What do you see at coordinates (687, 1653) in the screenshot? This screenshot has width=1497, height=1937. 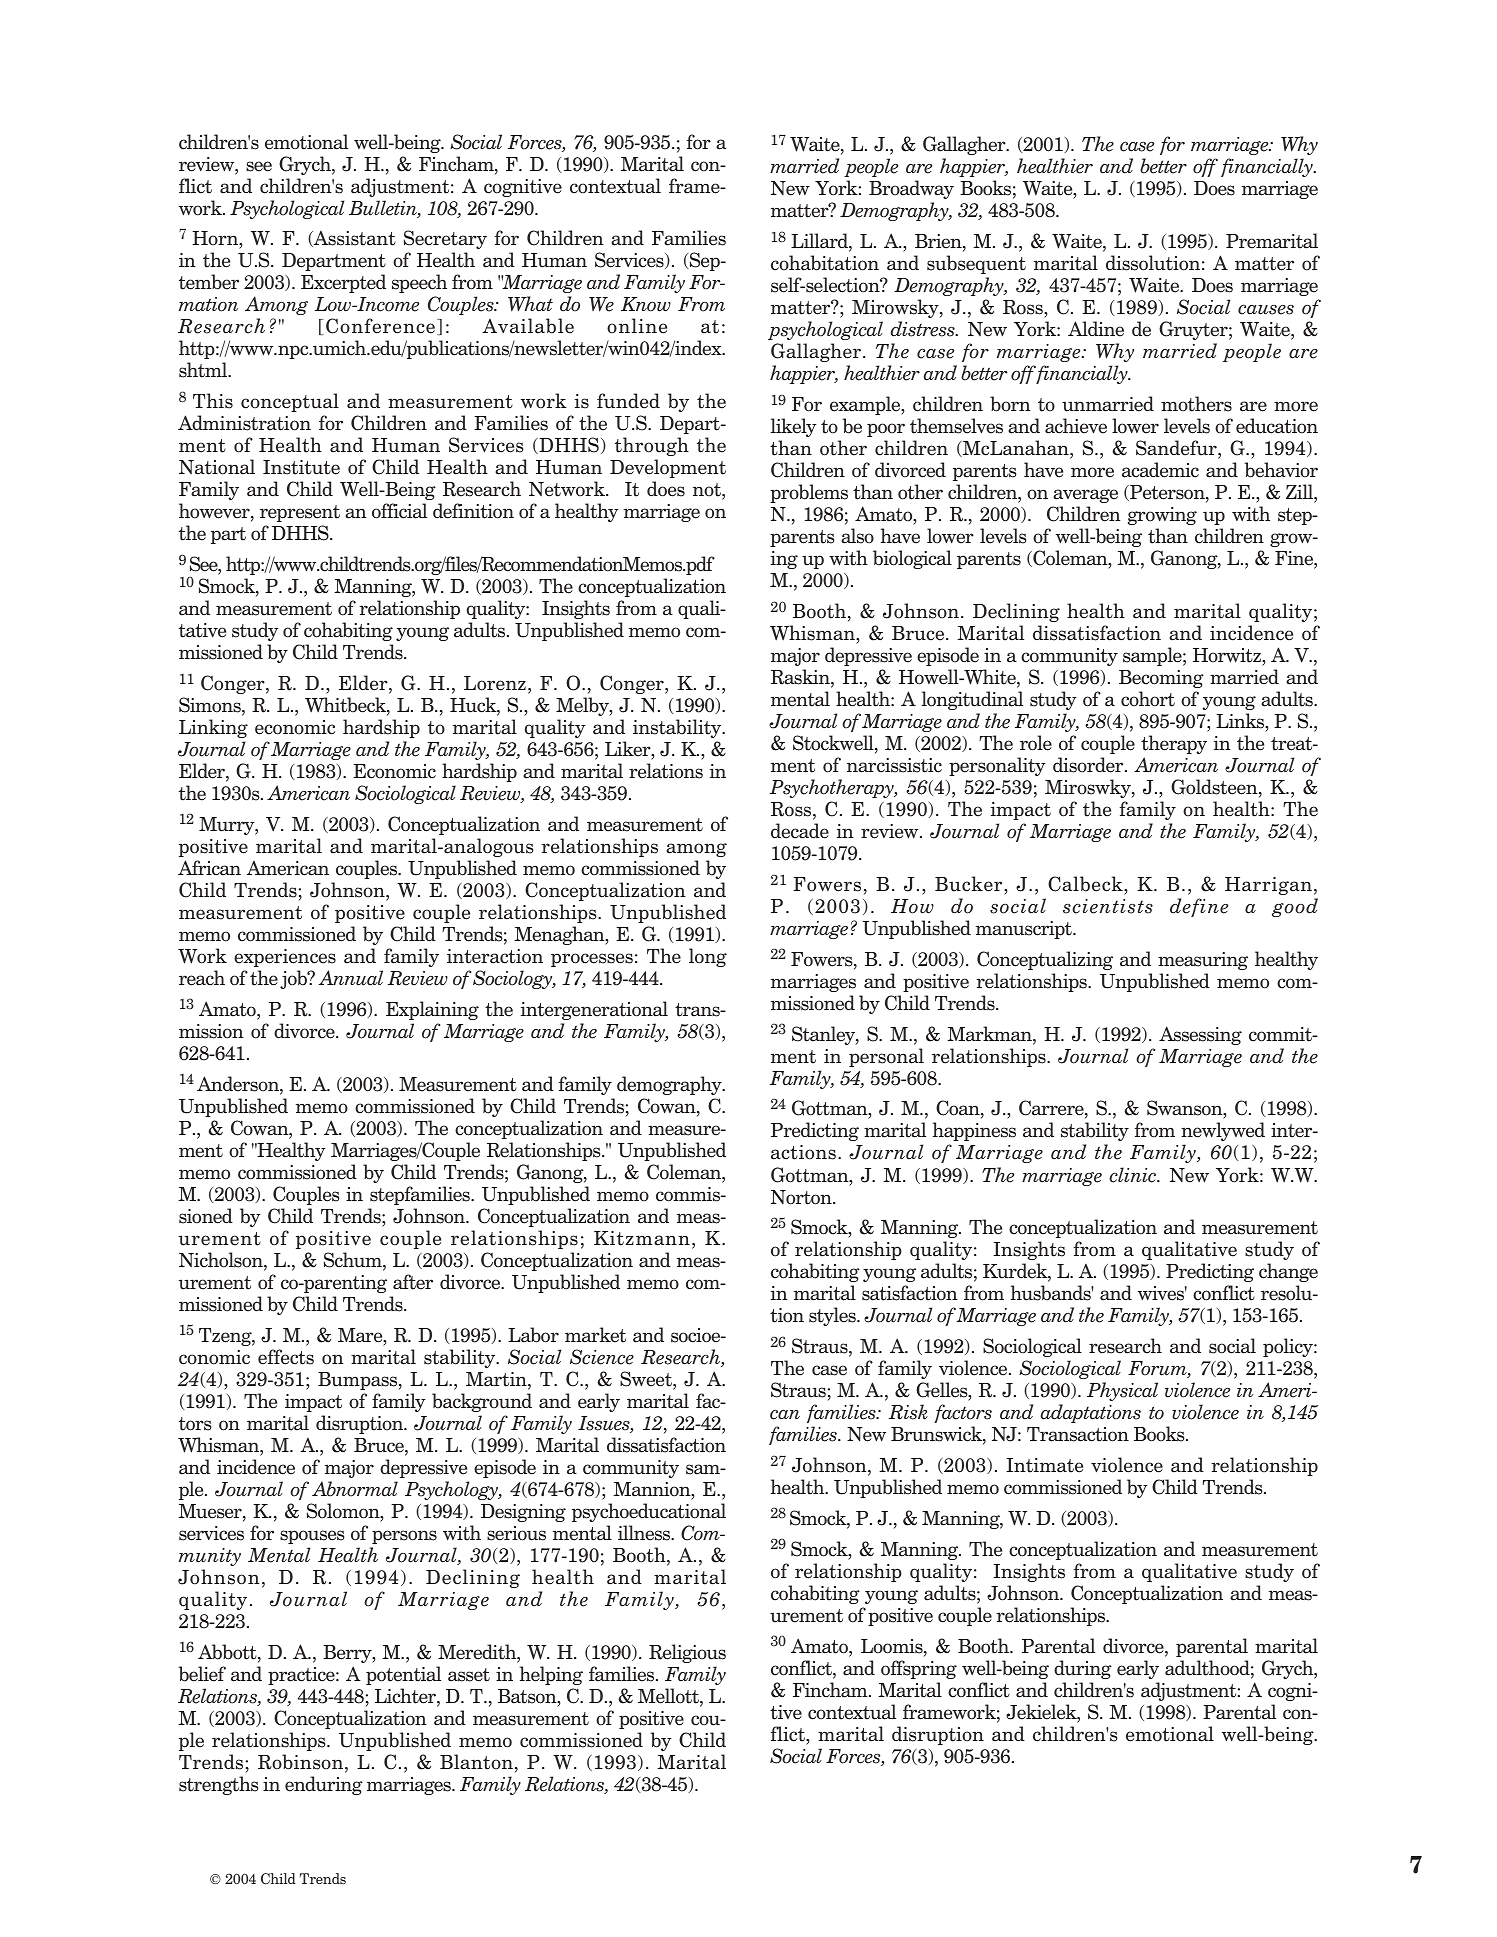 I see `Religious` at bounding box center [687, 1653].
